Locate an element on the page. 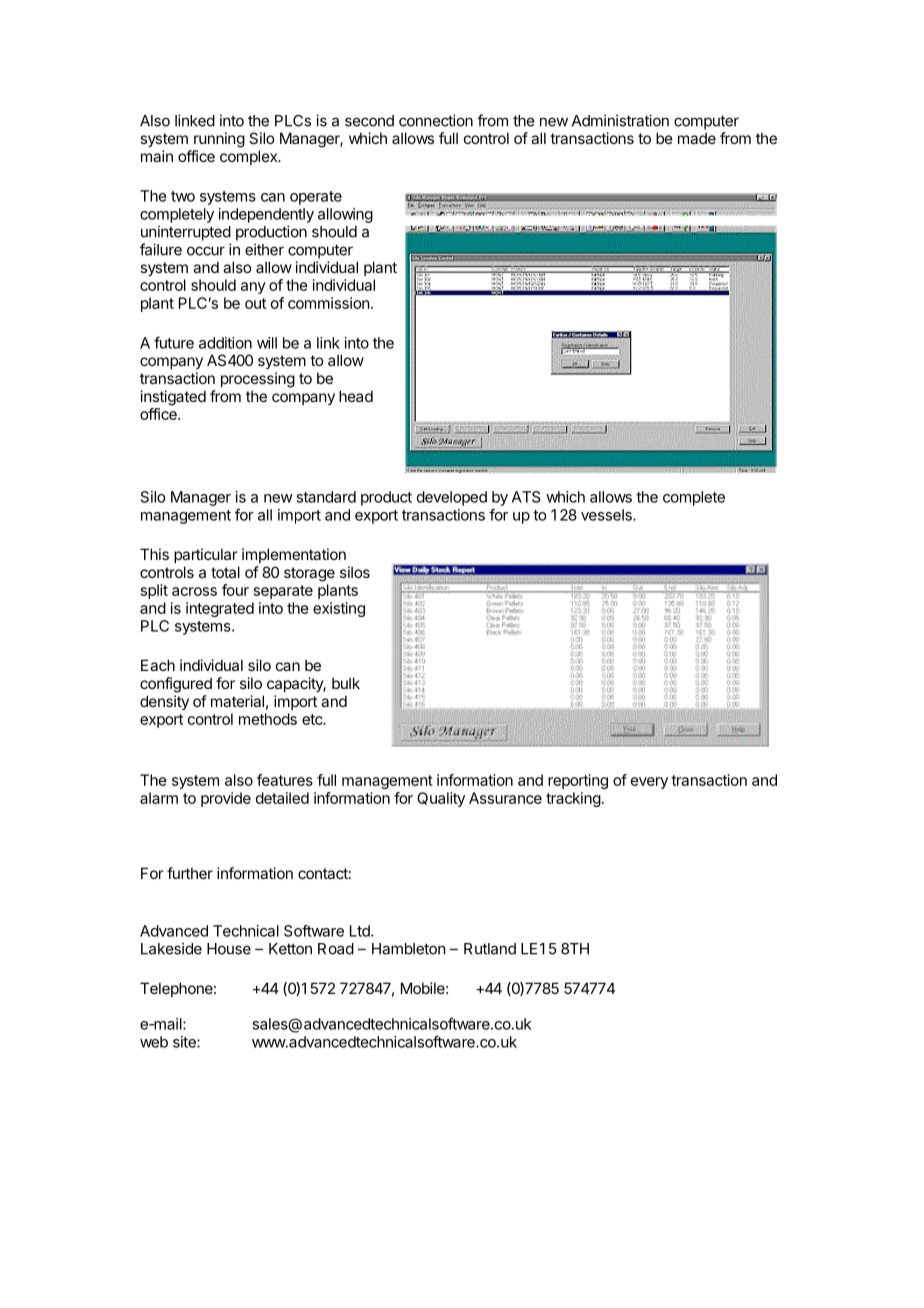 Image resolution: width=924 pixels, height=1308 pixels. running is located at coordinates (219, 140).
